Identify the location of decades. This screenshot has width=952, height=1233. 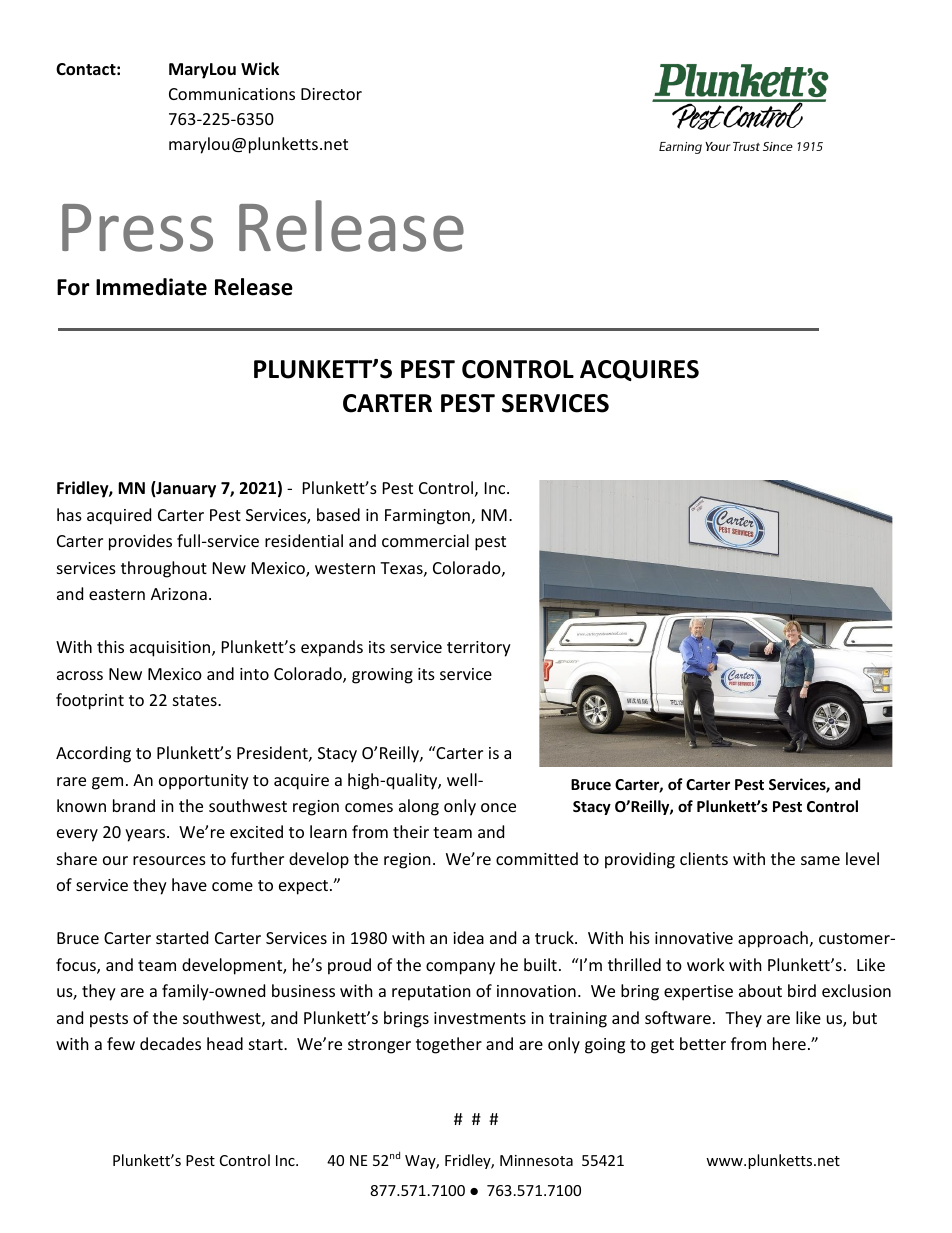
(170, 1043).
